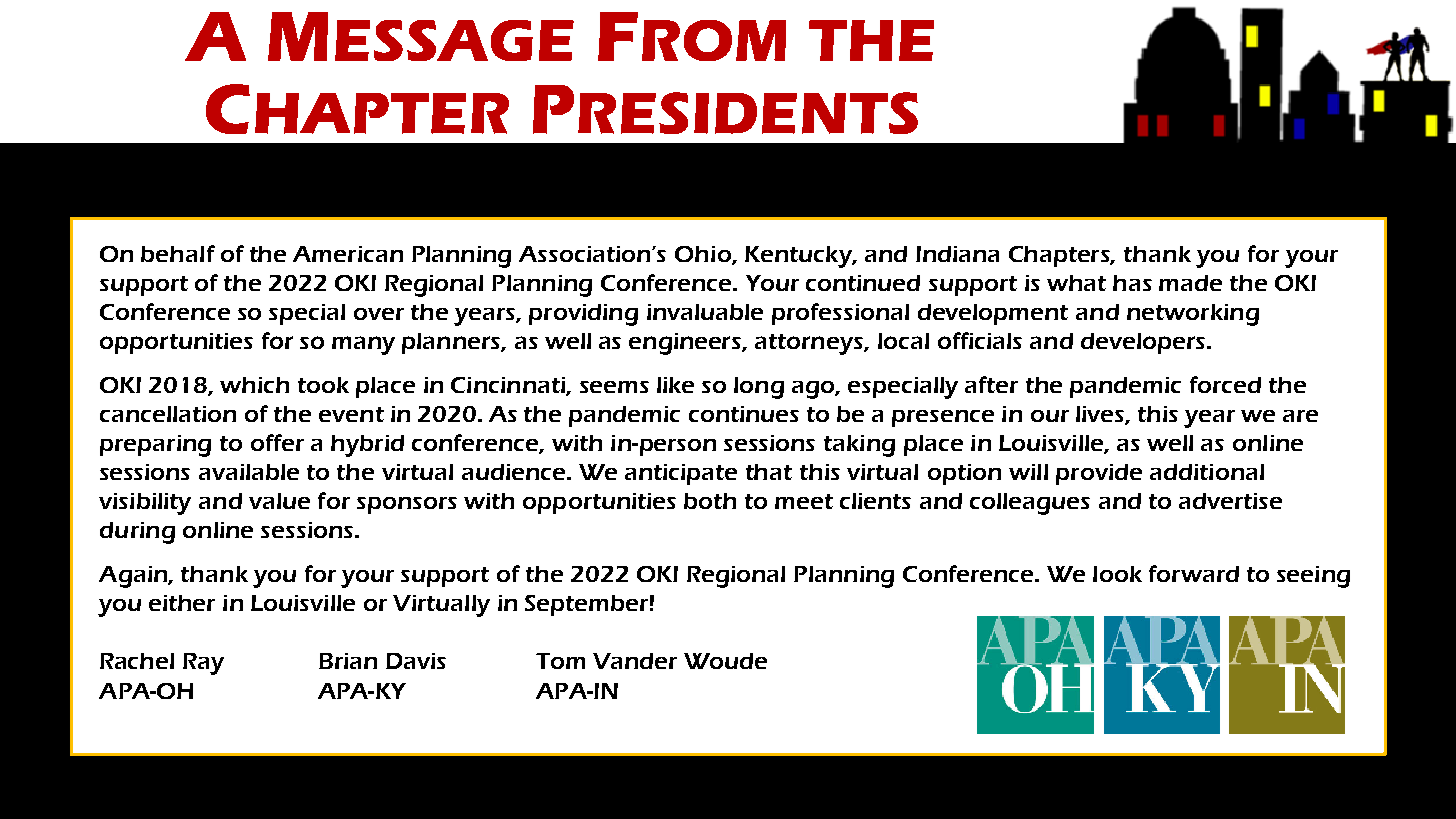 The height and width of the screenshot is (819, 1456). What do you see at coordinates (249, 472) in the screenshot?
I see `available` at bounding box center [249, 472].
